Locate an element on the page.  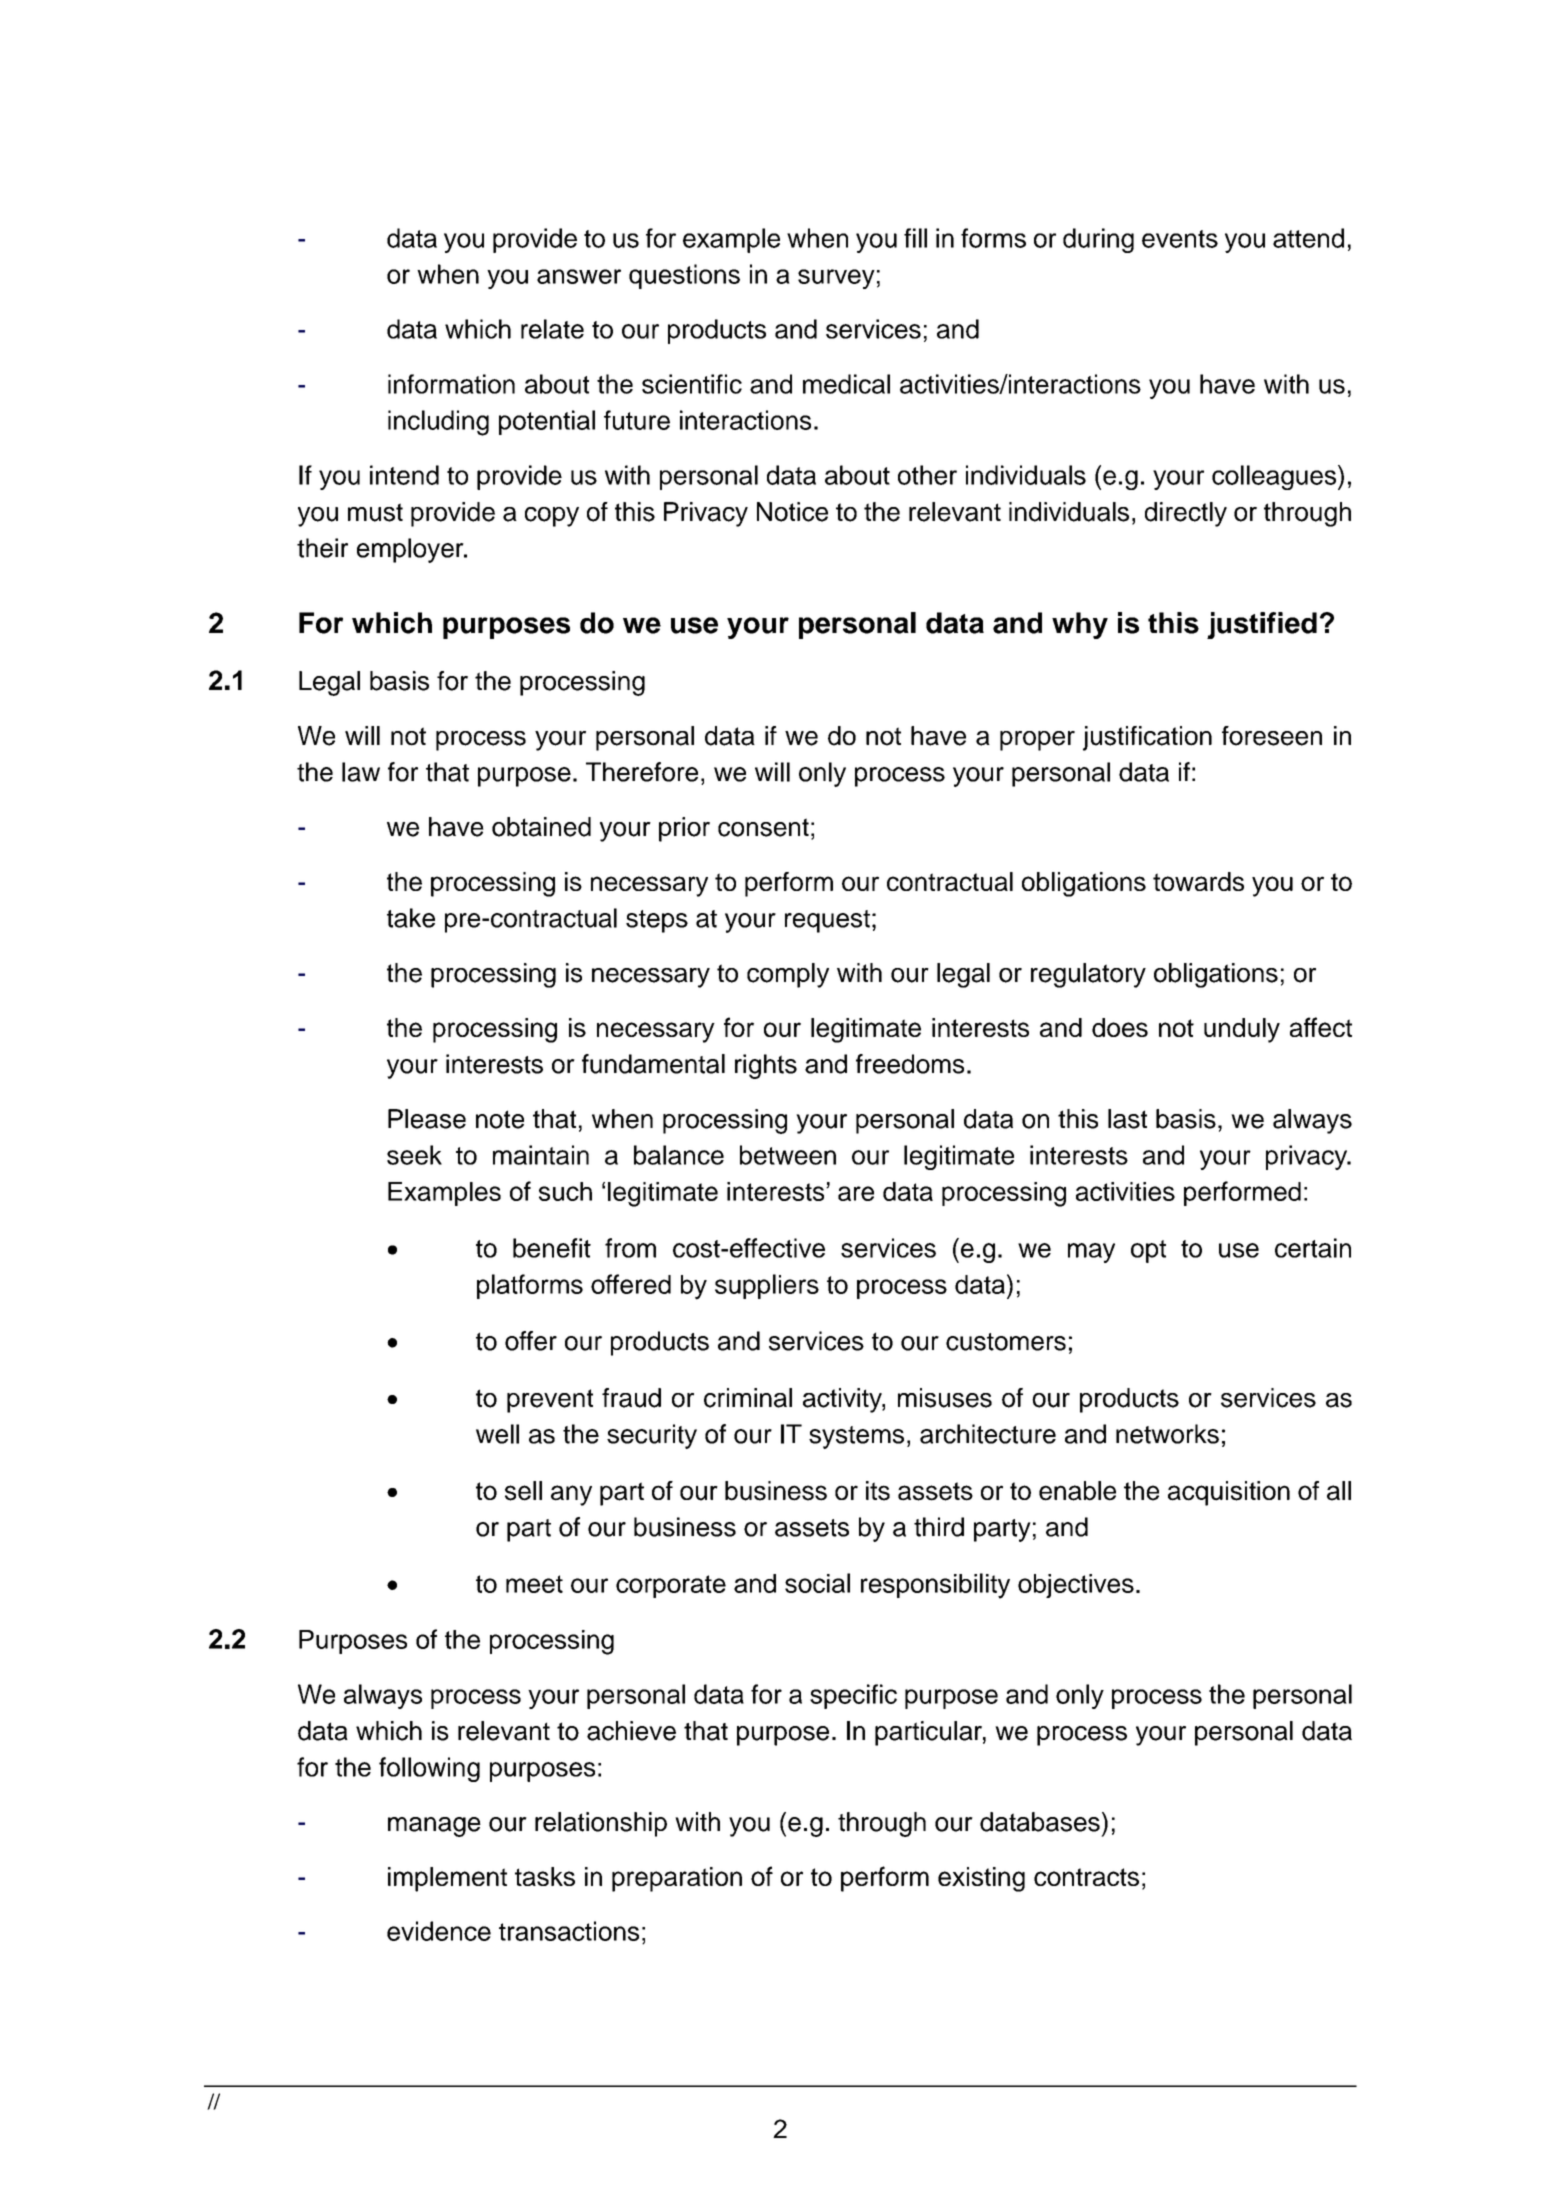
contracts is located at coordinates (1086, 1877).
